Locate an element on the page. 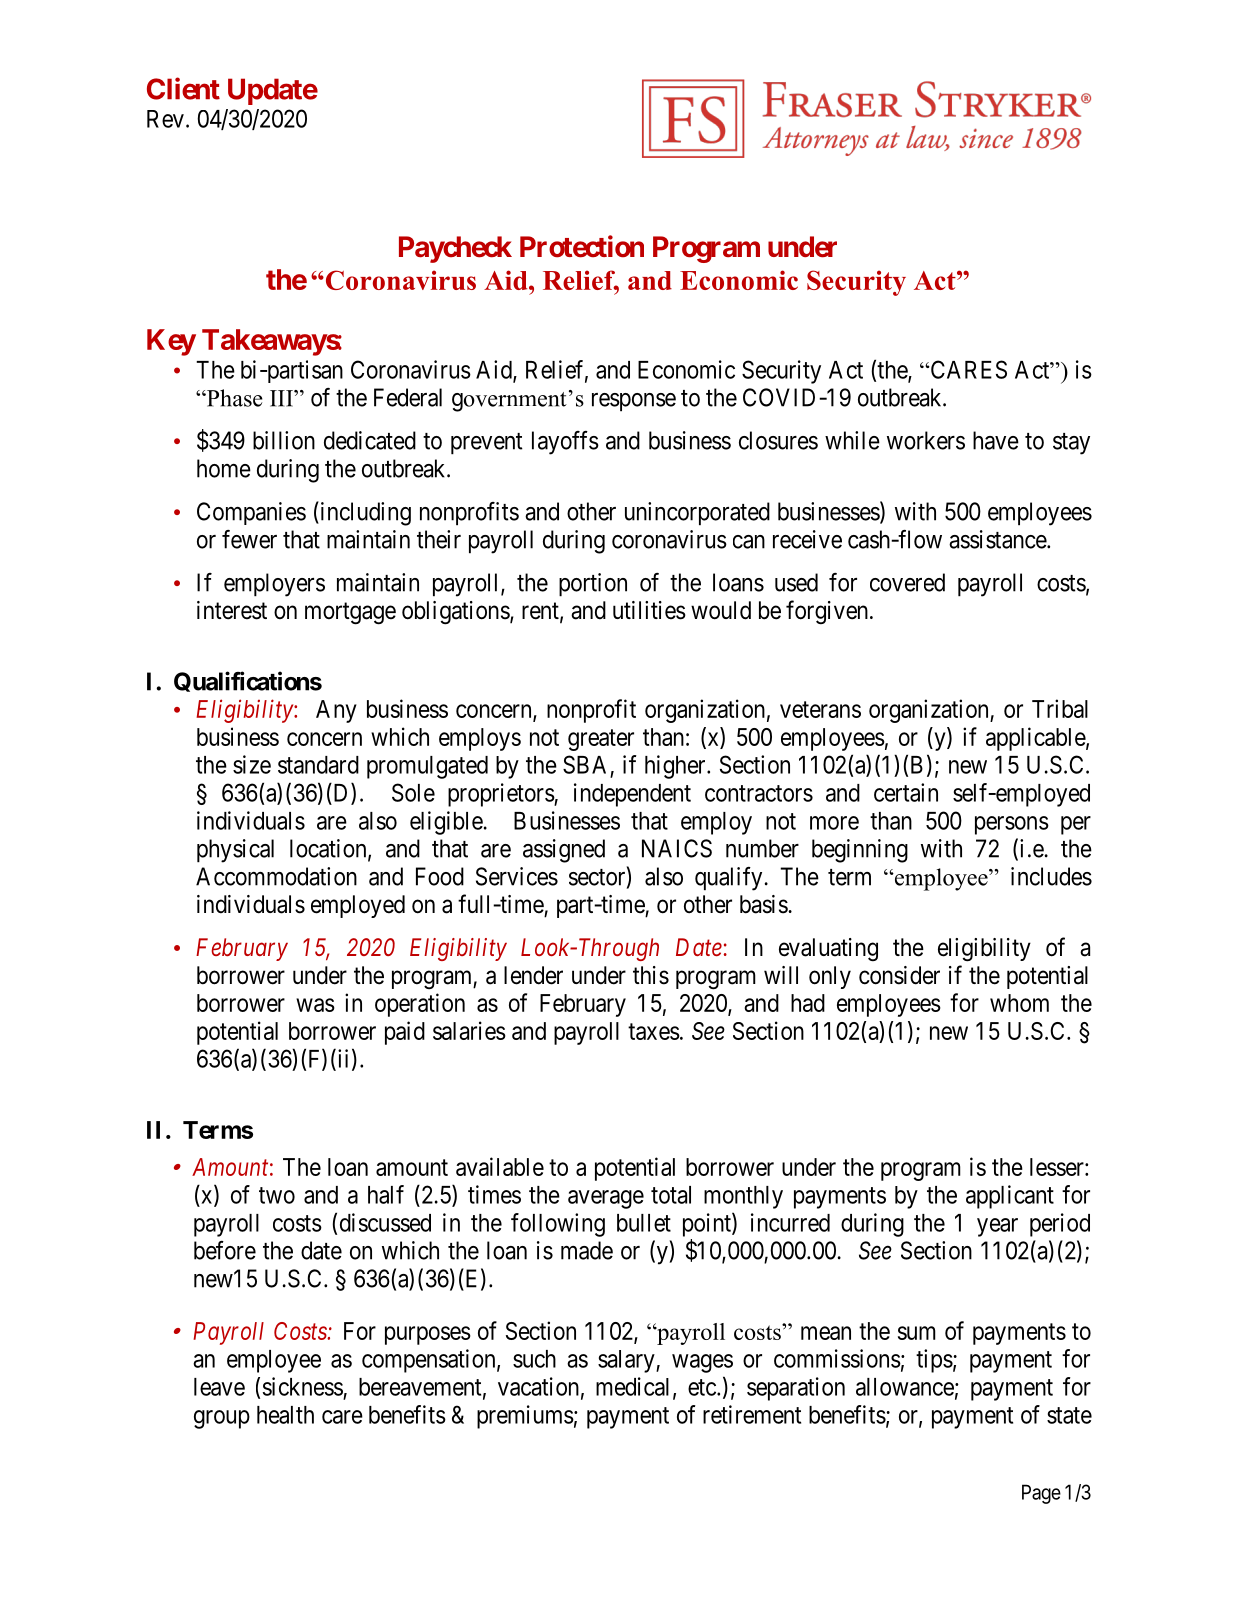 This image has width=1236, height=1600. have is located at coordinates (996, 440).
